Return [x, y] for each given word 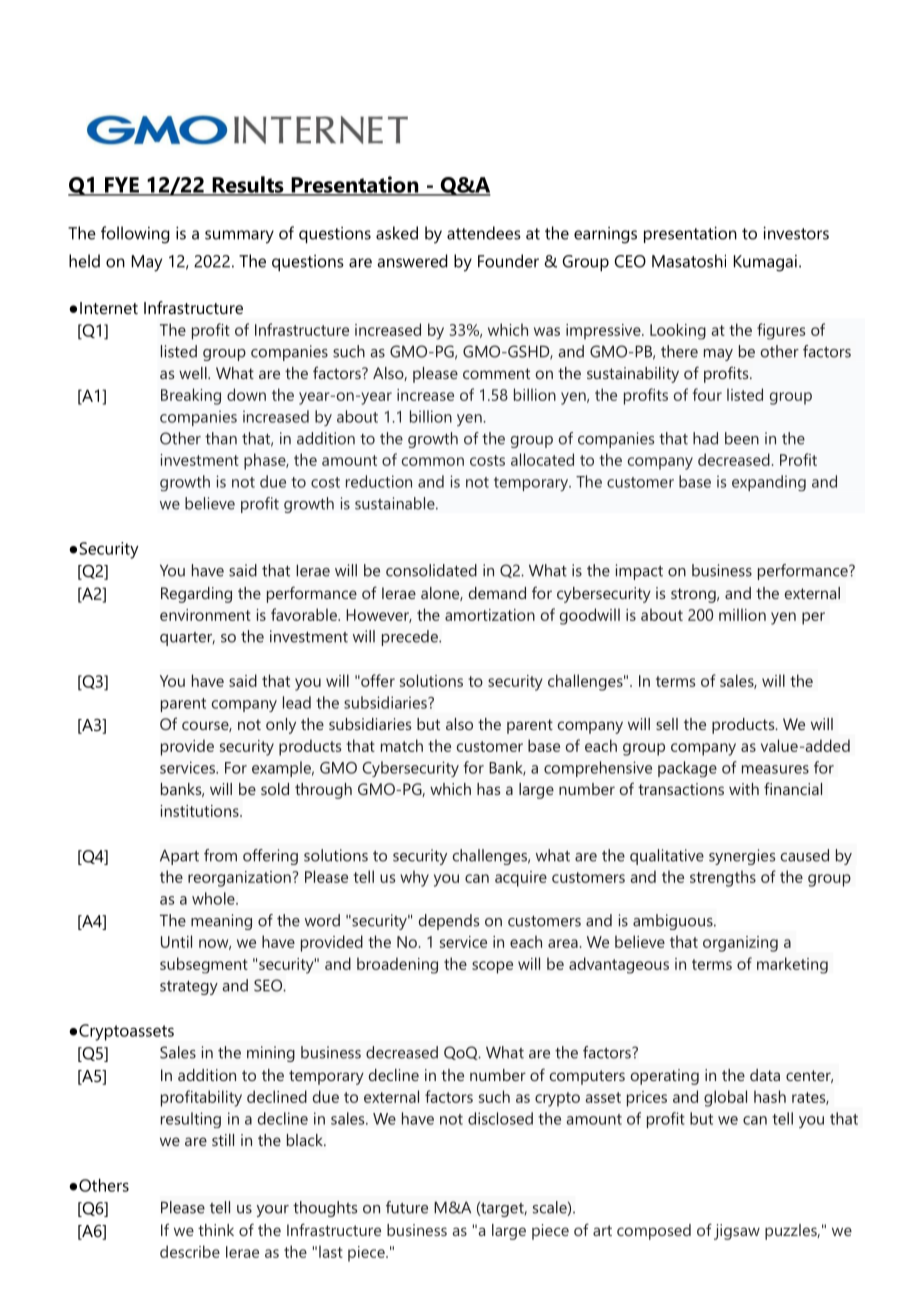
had [705, 438]
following [135, 235]
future [407, 1207]
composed [654, 1232]
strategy [189, 987]
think [216, 1230]
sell [667, 724]
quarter [187, 639]
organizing [740, 944]
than [221, 438]
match [402, 745]
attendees [484, 233]
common [433, 461]
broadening [397, 965]
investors [796, 233]
